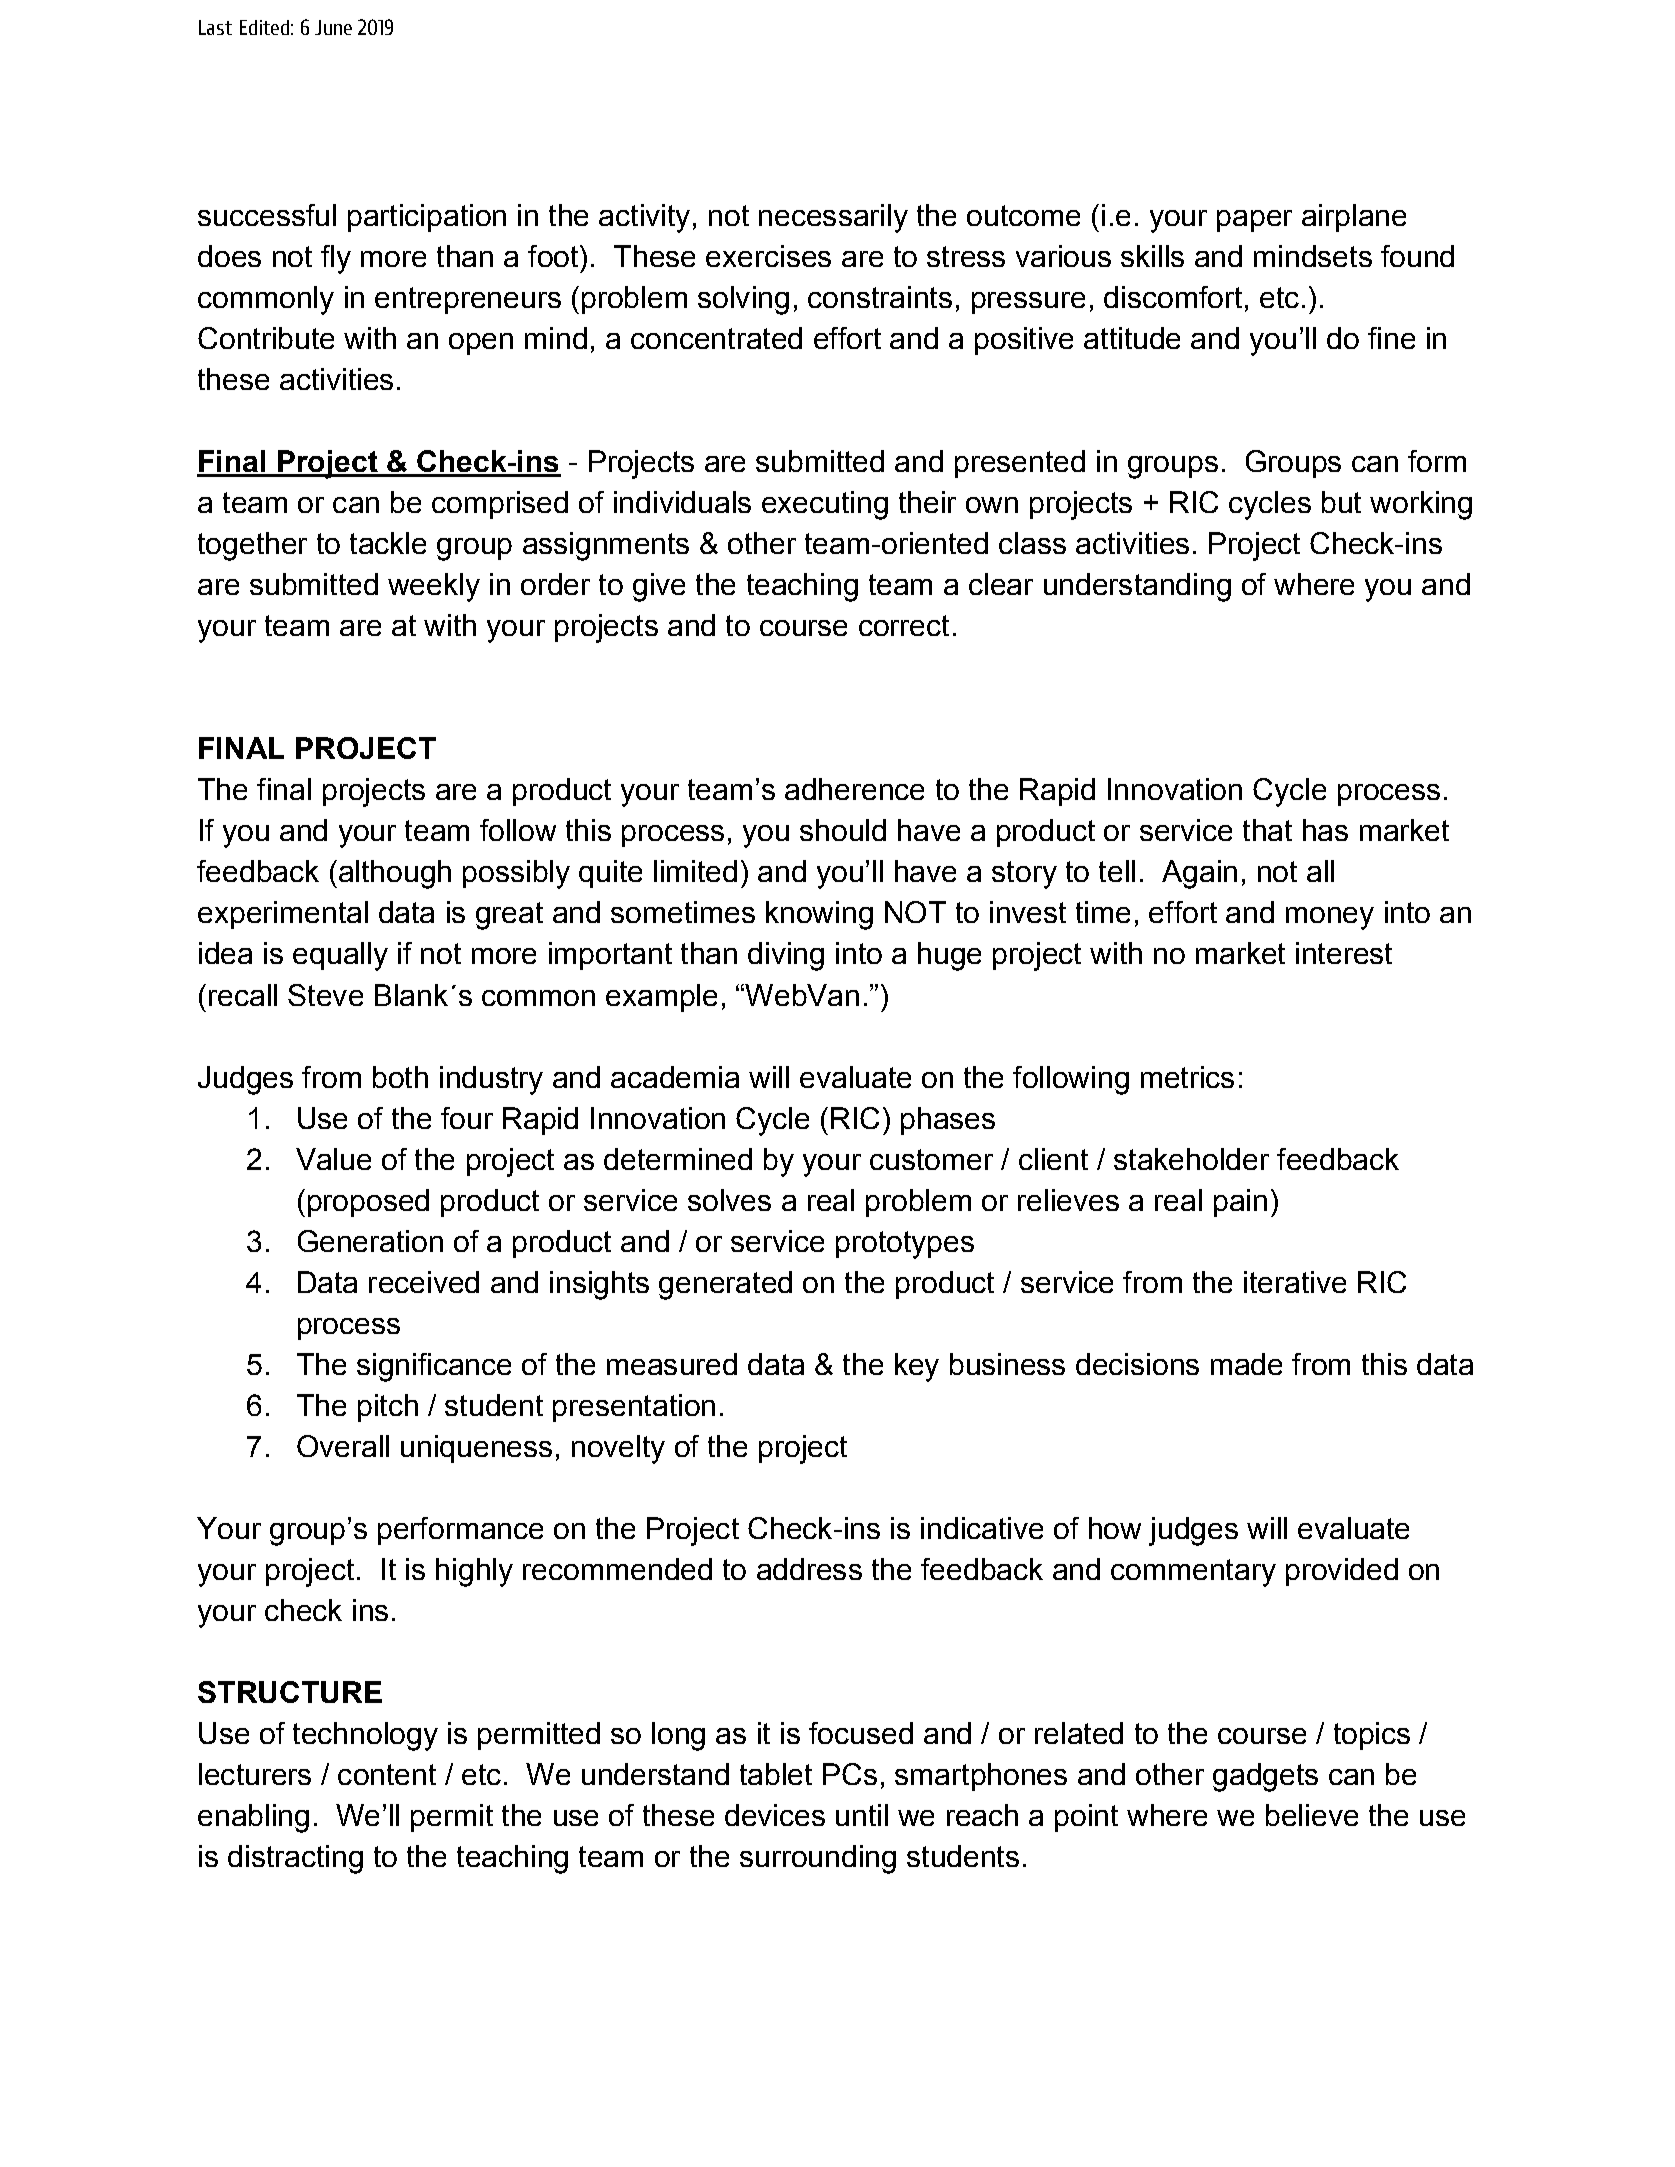  Describe the element at coordinates (1265, 1777) in the image. I see `gadgets` at that location.
